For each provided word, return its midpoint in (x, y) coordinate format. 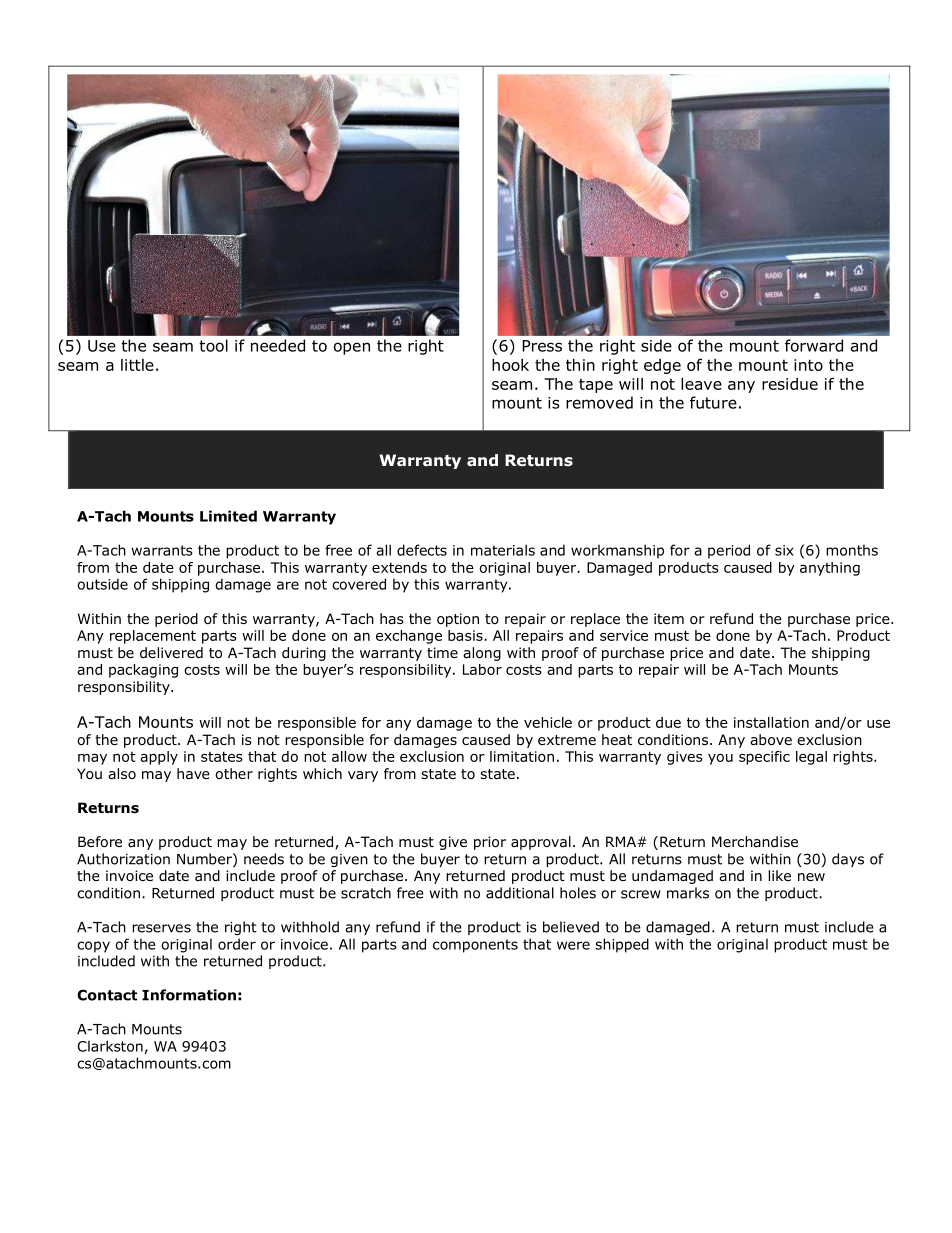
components (475, 946)
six (784, 550)
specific (764, 758)
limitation (522, 756)
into (808, 365)
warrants (162, 550)
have (193, 773)
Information (189, 995)
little (137, 365)
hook (510, 365)
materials (503, 550)
